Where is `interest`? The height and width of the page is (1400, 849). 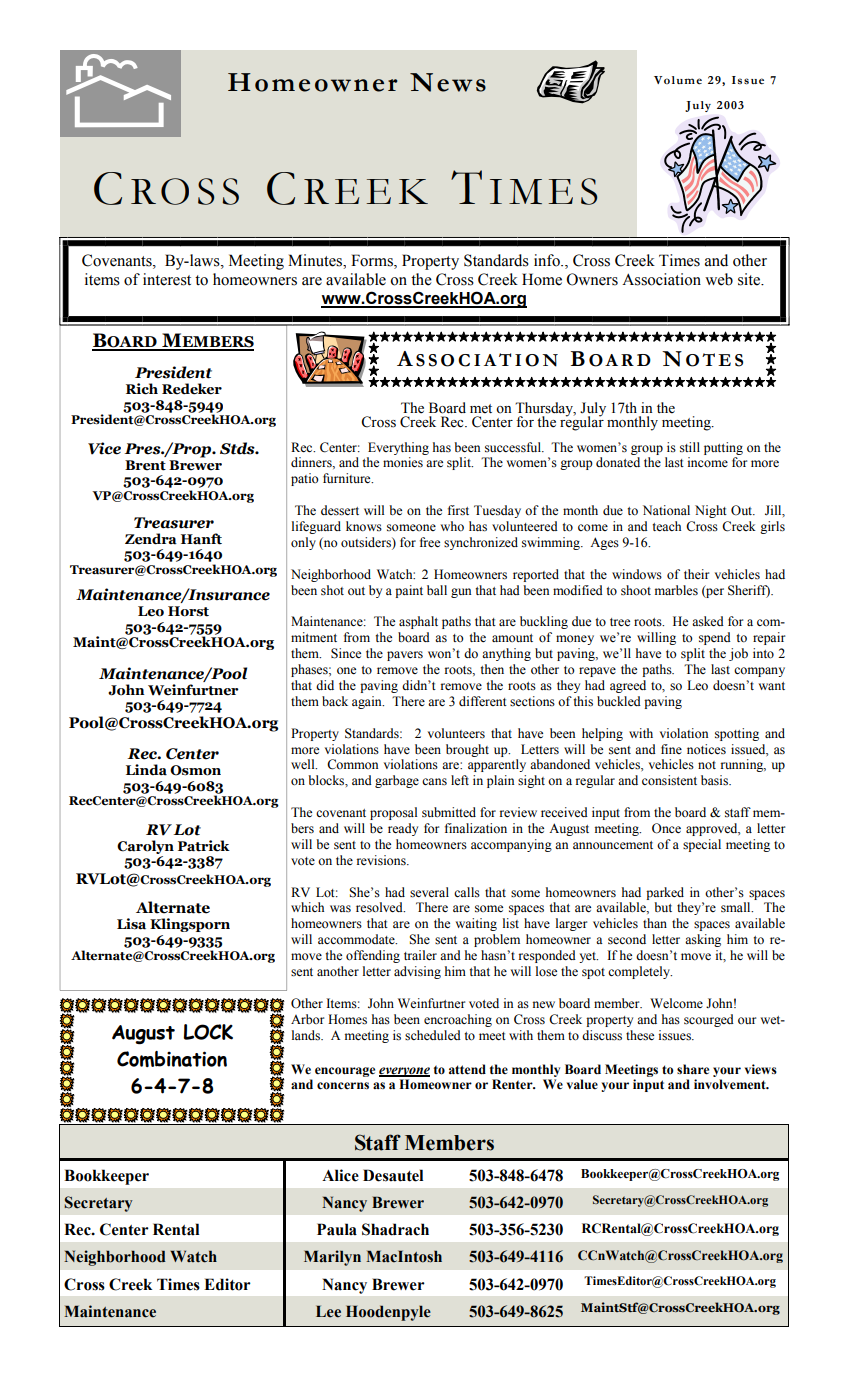
interest is located at coordinates (167, 279).
